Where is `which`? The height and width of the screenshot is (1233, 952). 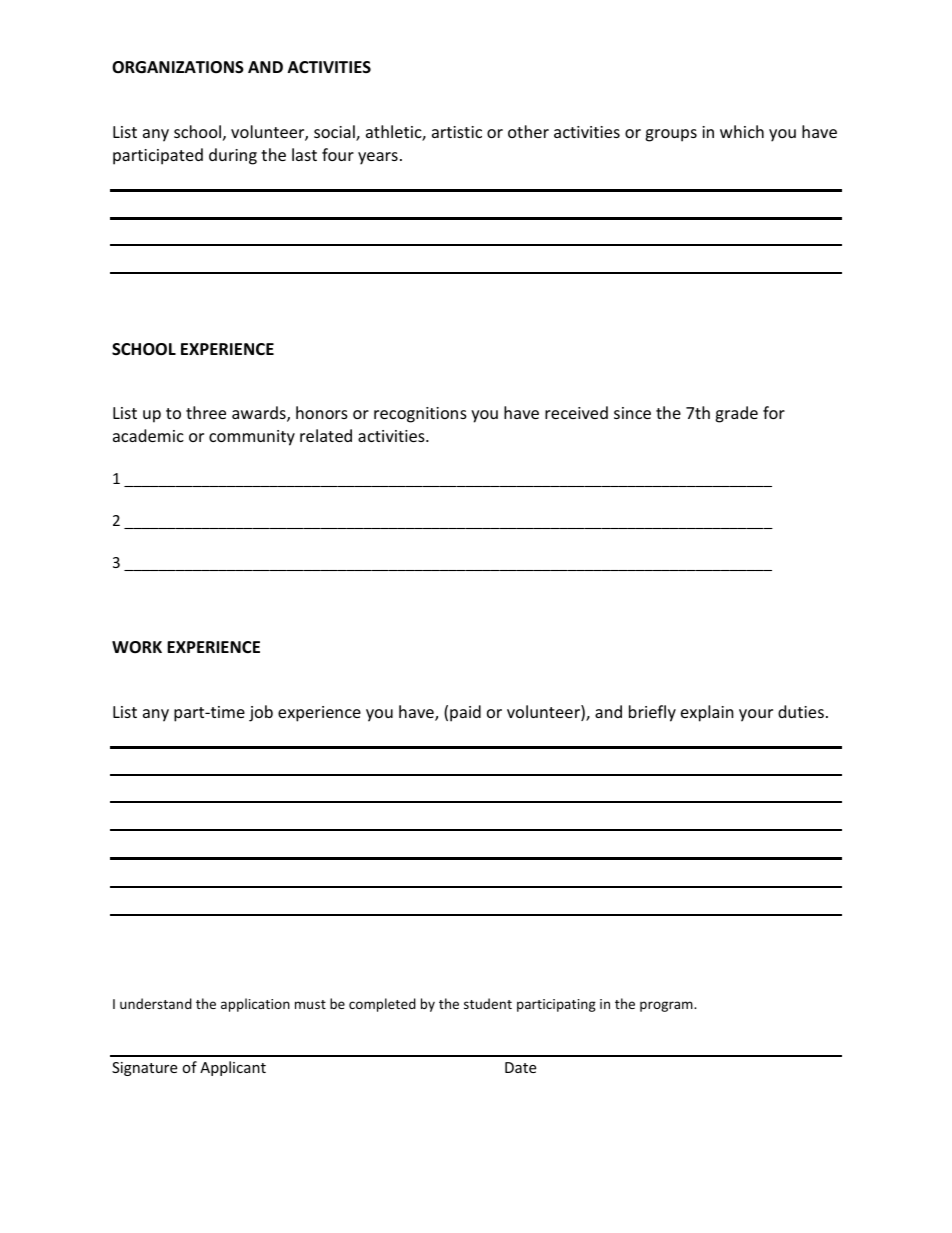 which is located at coordinates (742, 131).
